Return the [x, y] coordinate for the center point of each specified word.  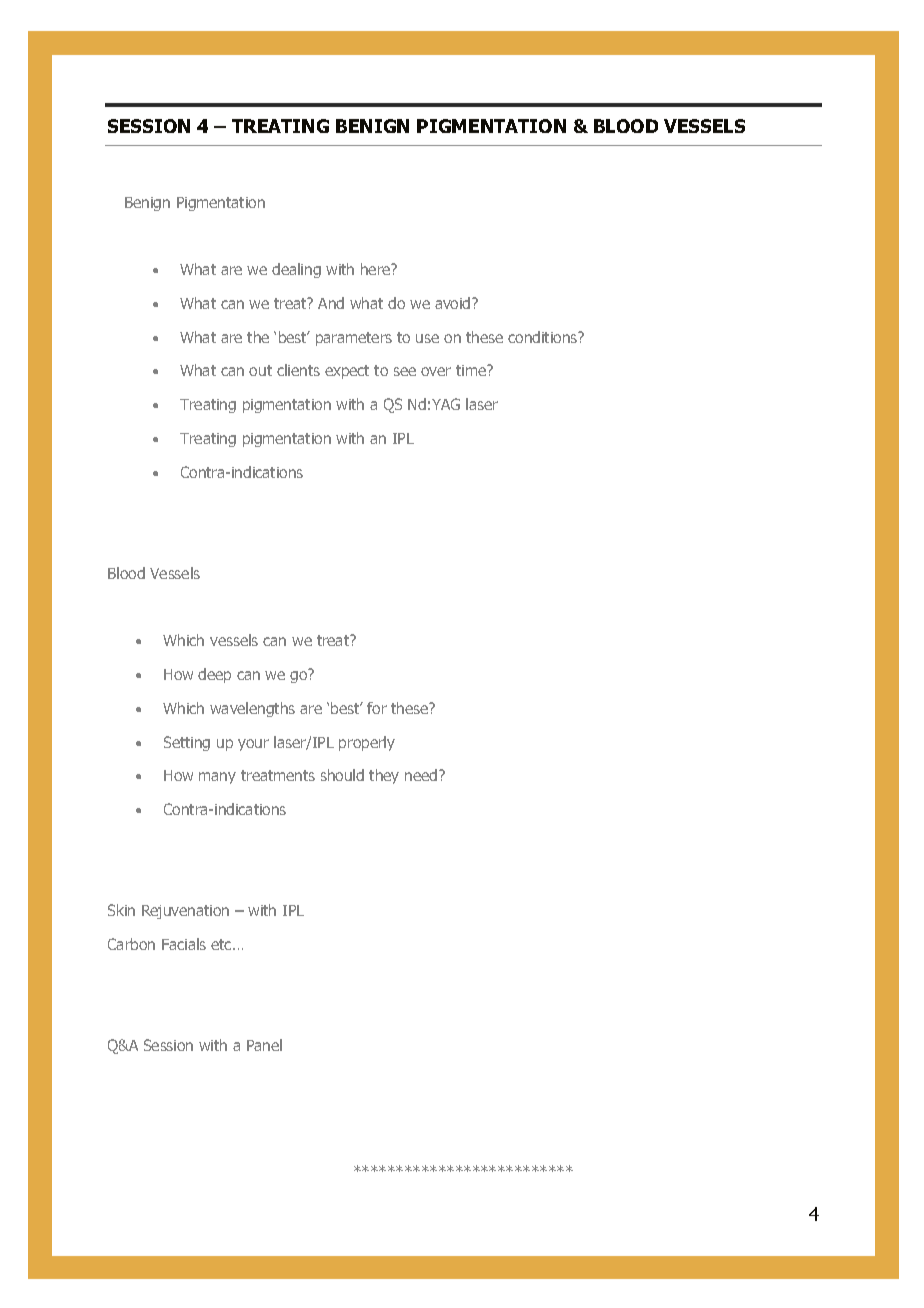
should [342, 775]
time [472, 370]
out [260, 370]
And [331, 303]
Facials [184, 944]
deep [214, 675]
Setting [187, 743]
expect [347, 372]
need [422, 775]
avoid [454, 303]
